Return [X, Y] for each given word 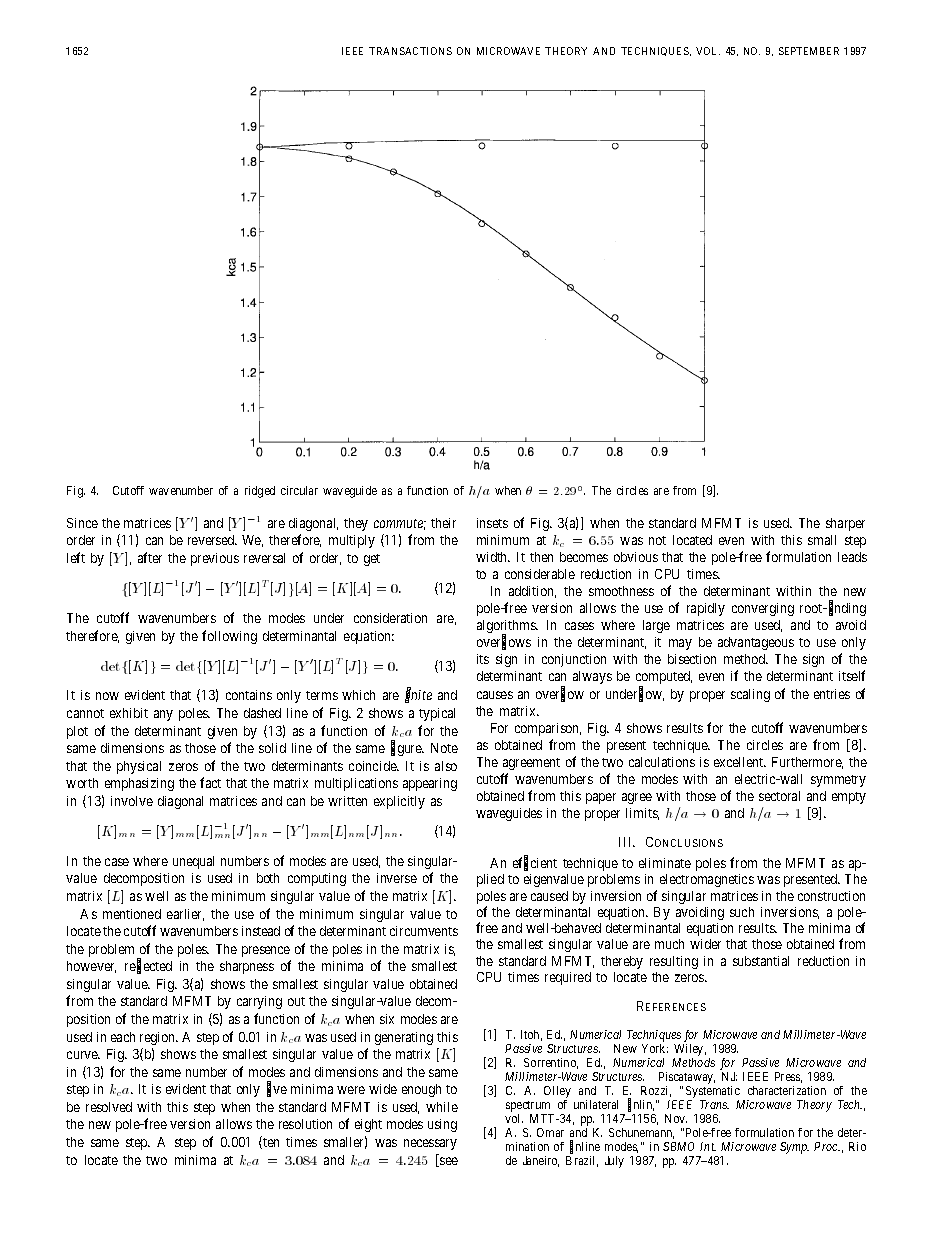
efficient [535, 863]
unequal [193, 862]
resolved [109, 1107]
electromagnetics [707, 880]
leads [852, 557]
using [442, 1125]
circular [299, 490]
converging [763, 609]
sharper [845, 524]
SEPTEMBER [809, 51]
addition [532, 592]
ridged [260, 492]
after [150, 557]
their [443, 523]
